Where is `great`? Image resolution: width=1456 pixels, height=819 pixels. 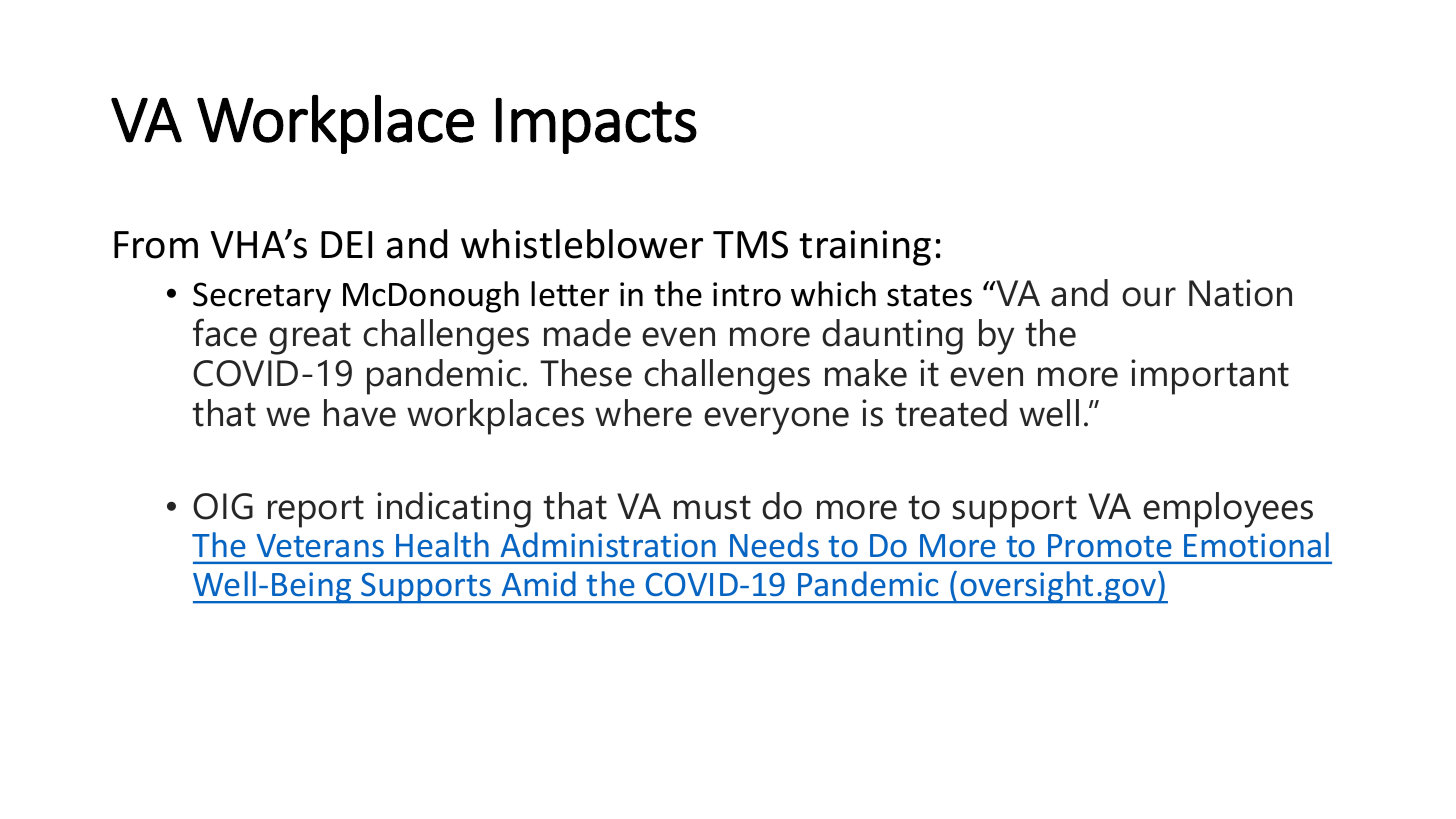
great is located at coordinates (310, 338).
